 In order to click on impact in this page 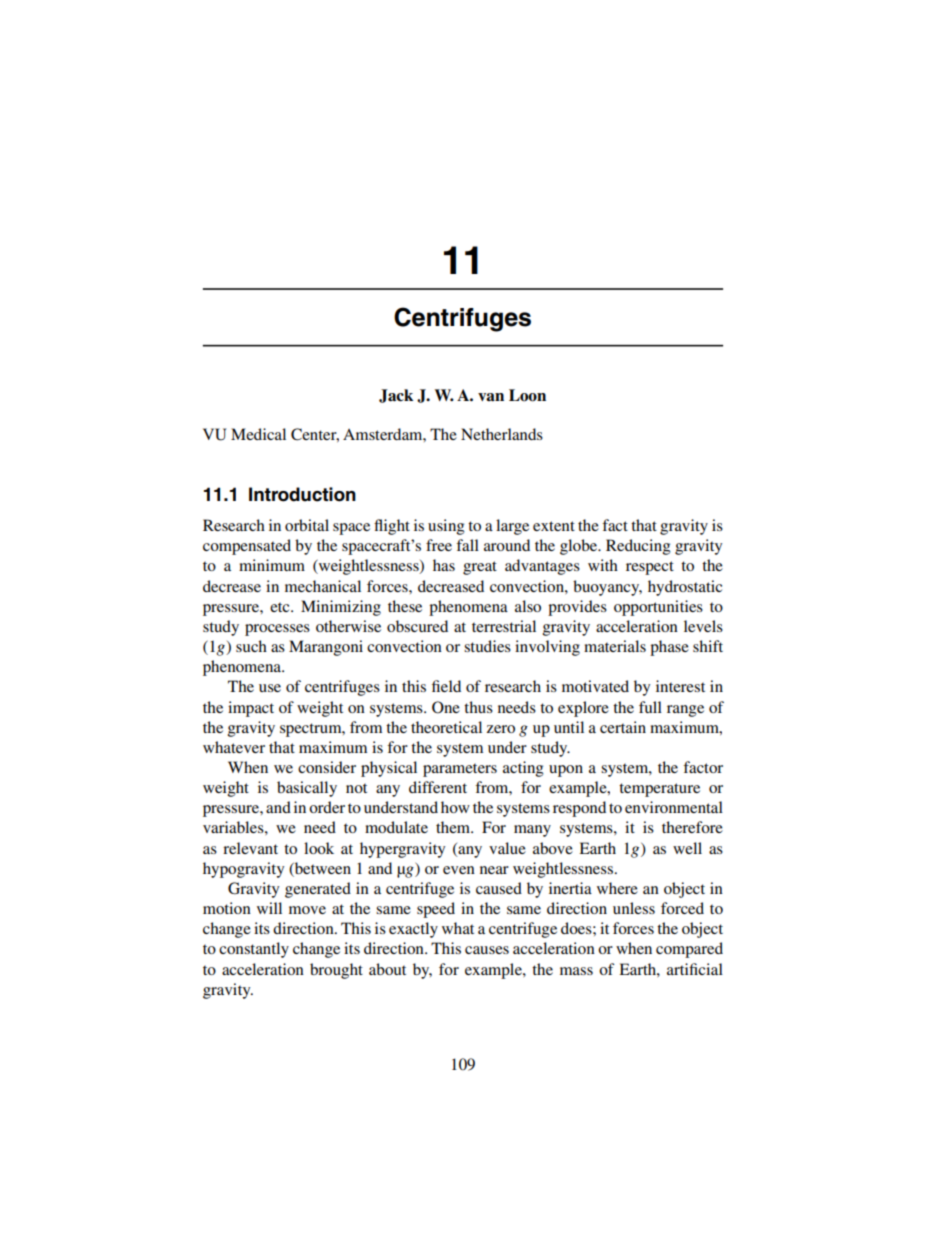, I will do `click(251, 709)`.
